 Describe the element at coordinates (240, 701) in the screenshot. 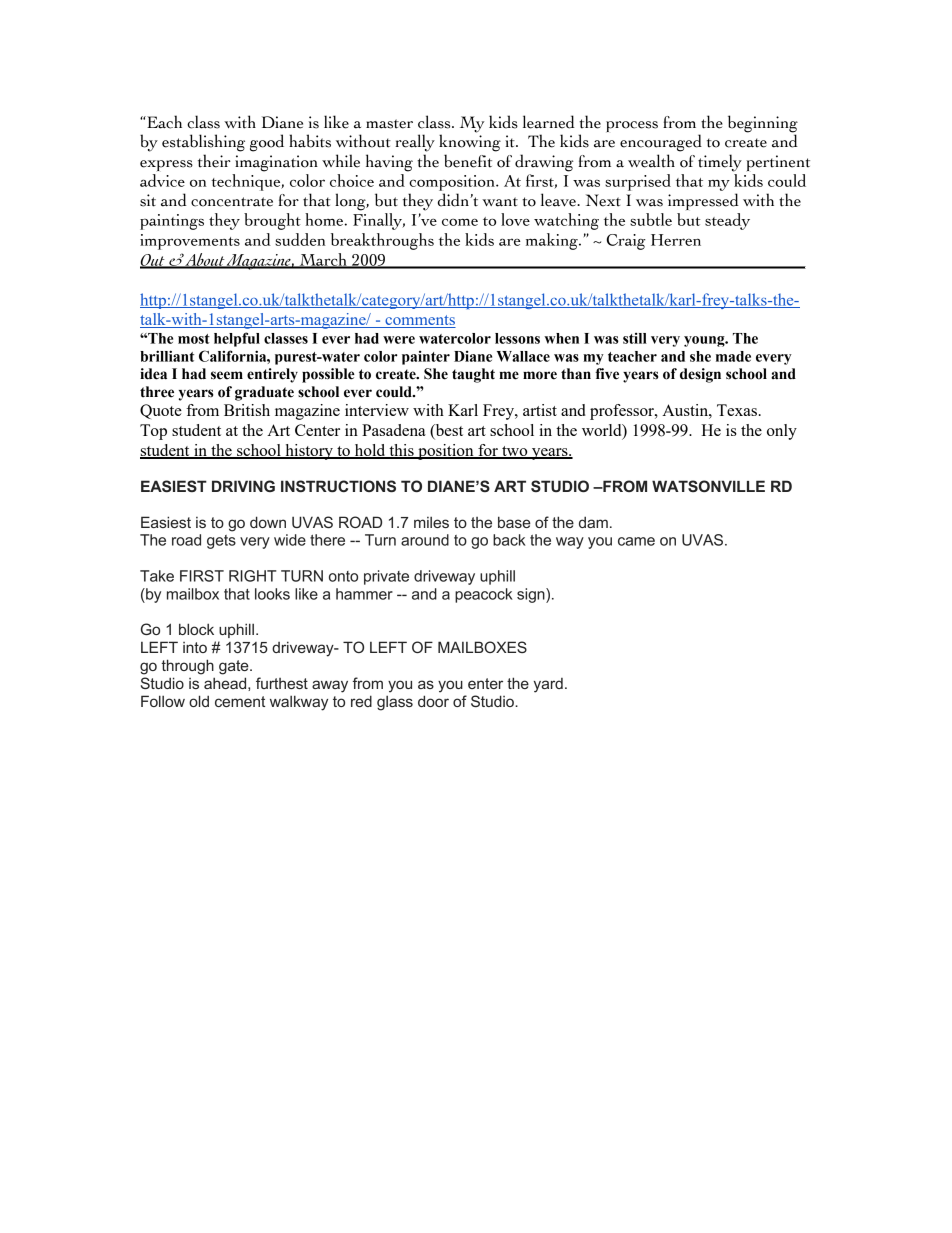

I see `cement` at that location.
